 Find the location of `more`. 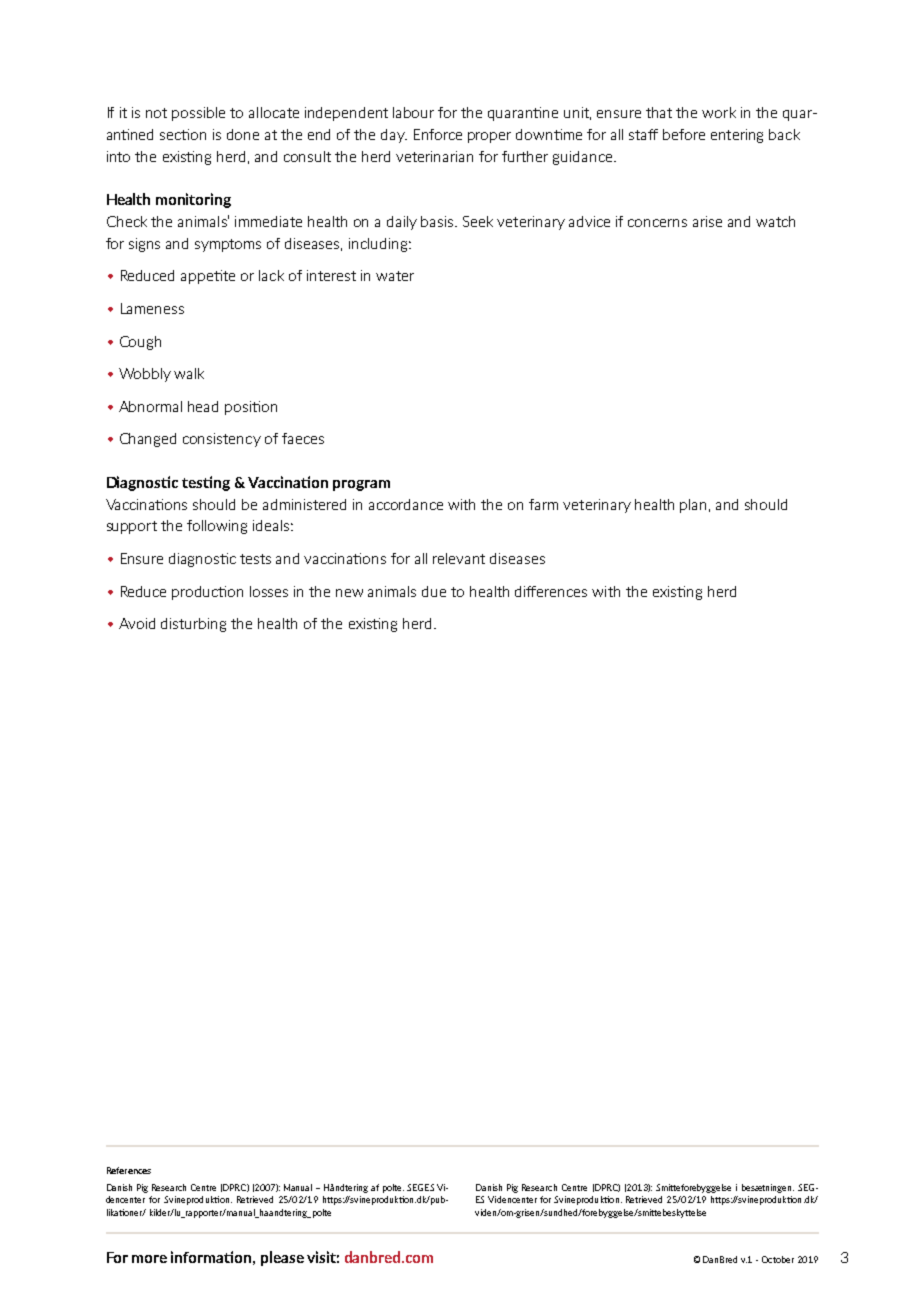

more is located at coordinates (149, 1259).
